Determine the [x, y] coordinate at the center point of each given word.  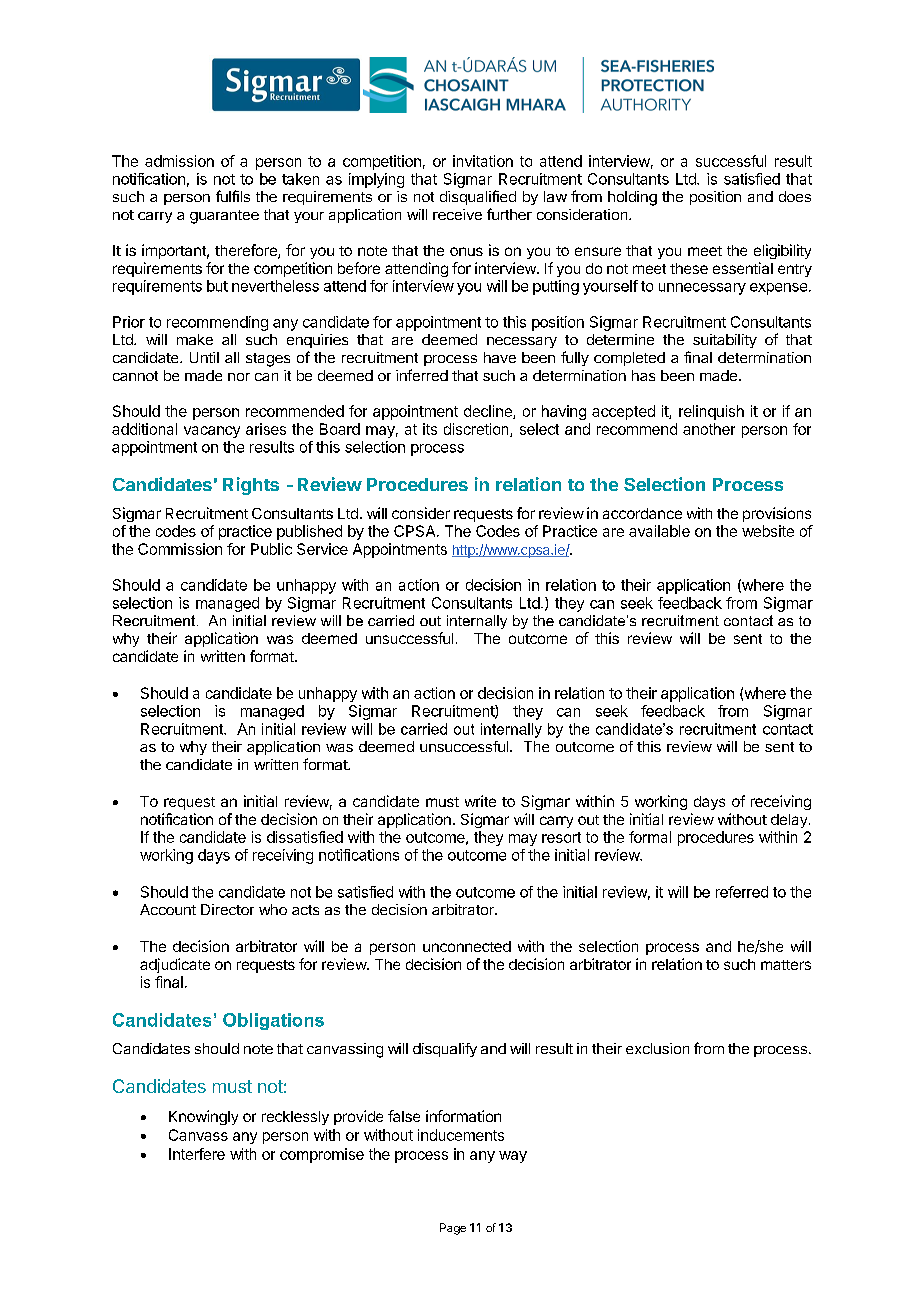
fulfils [233, 196]
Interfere [197, 1154]
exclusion [657, 1048]
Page [453, 1229]
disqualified [478, 197]
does [795, 196]
